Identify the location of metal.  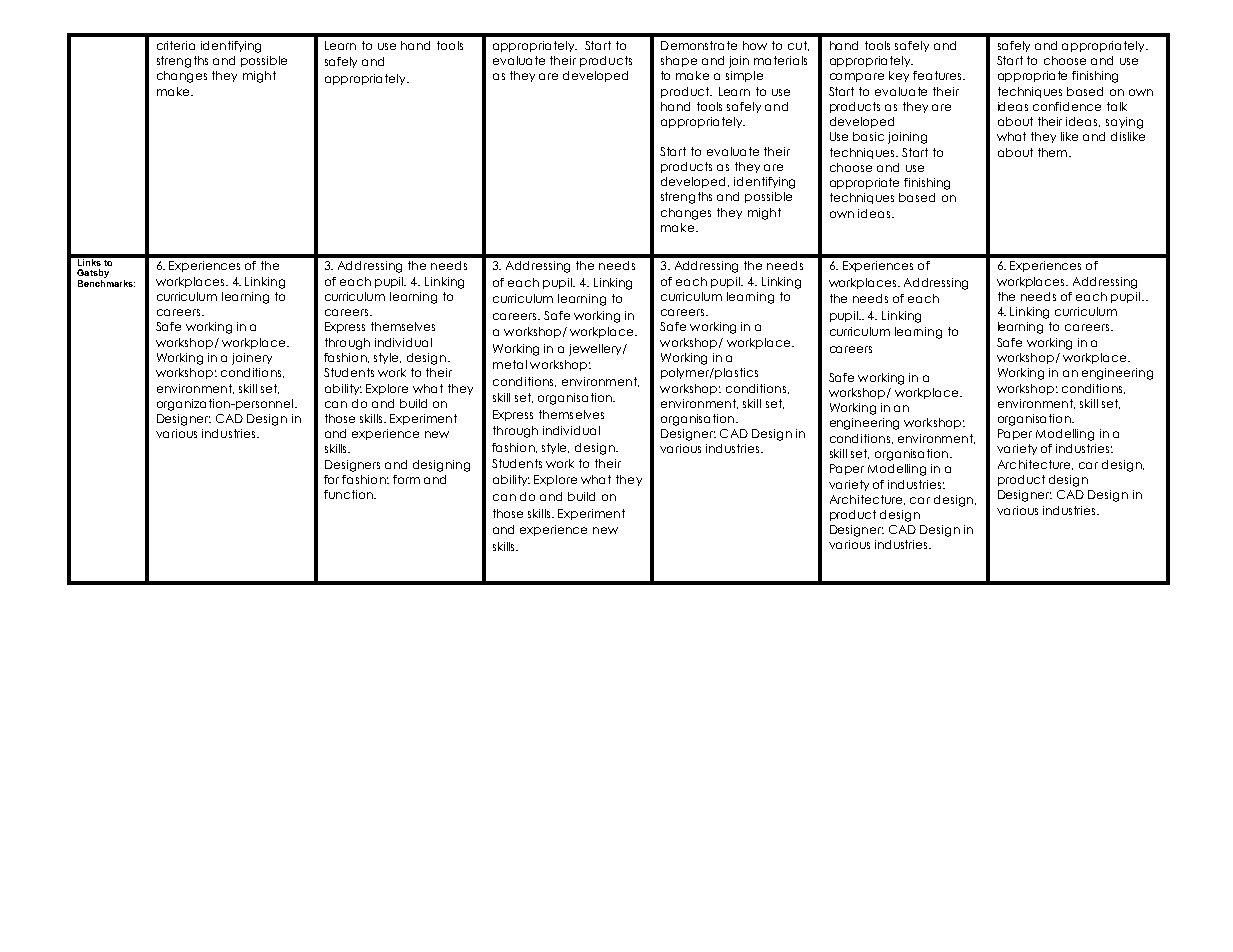
(510, 364).
